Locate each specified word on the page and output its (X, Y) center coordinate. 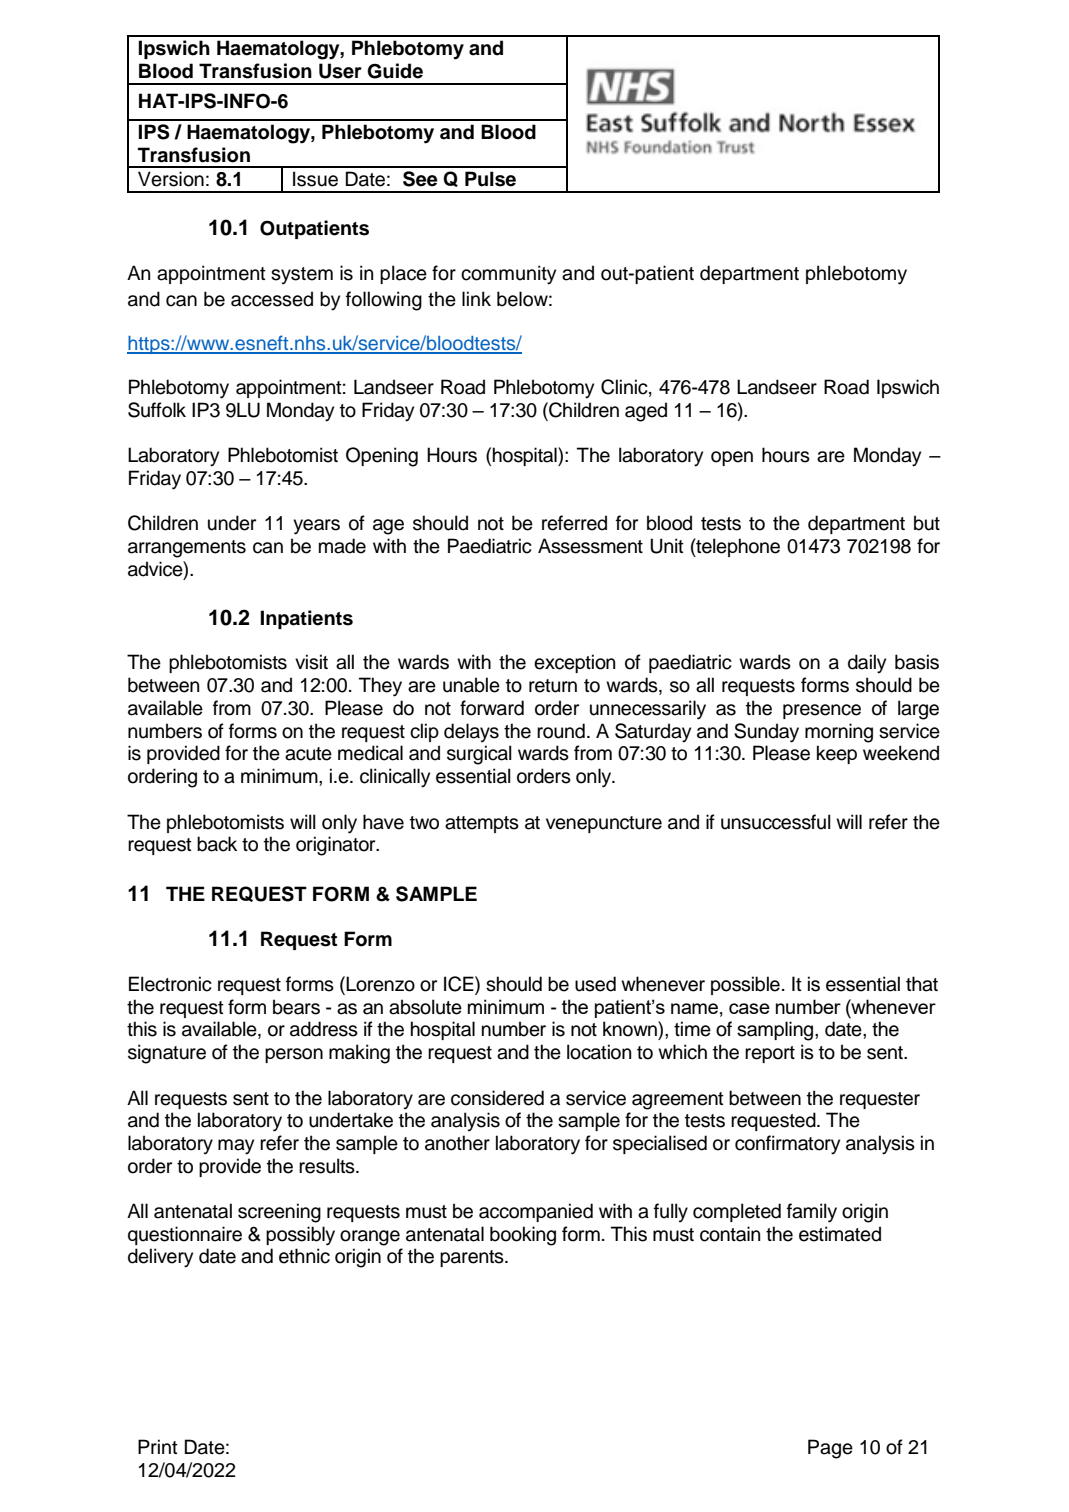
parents (473, 1258)
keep (837, 754)
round (561, 731)
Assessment (590, 546)
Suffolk (157, 410)
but (927, 523)
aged (646, 412)
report (770, 1054)
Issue (315, 179)
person (294, 1055)
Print (158, 1446)
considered (497, 1098)
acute (308, 754)
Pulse (490, 179)
